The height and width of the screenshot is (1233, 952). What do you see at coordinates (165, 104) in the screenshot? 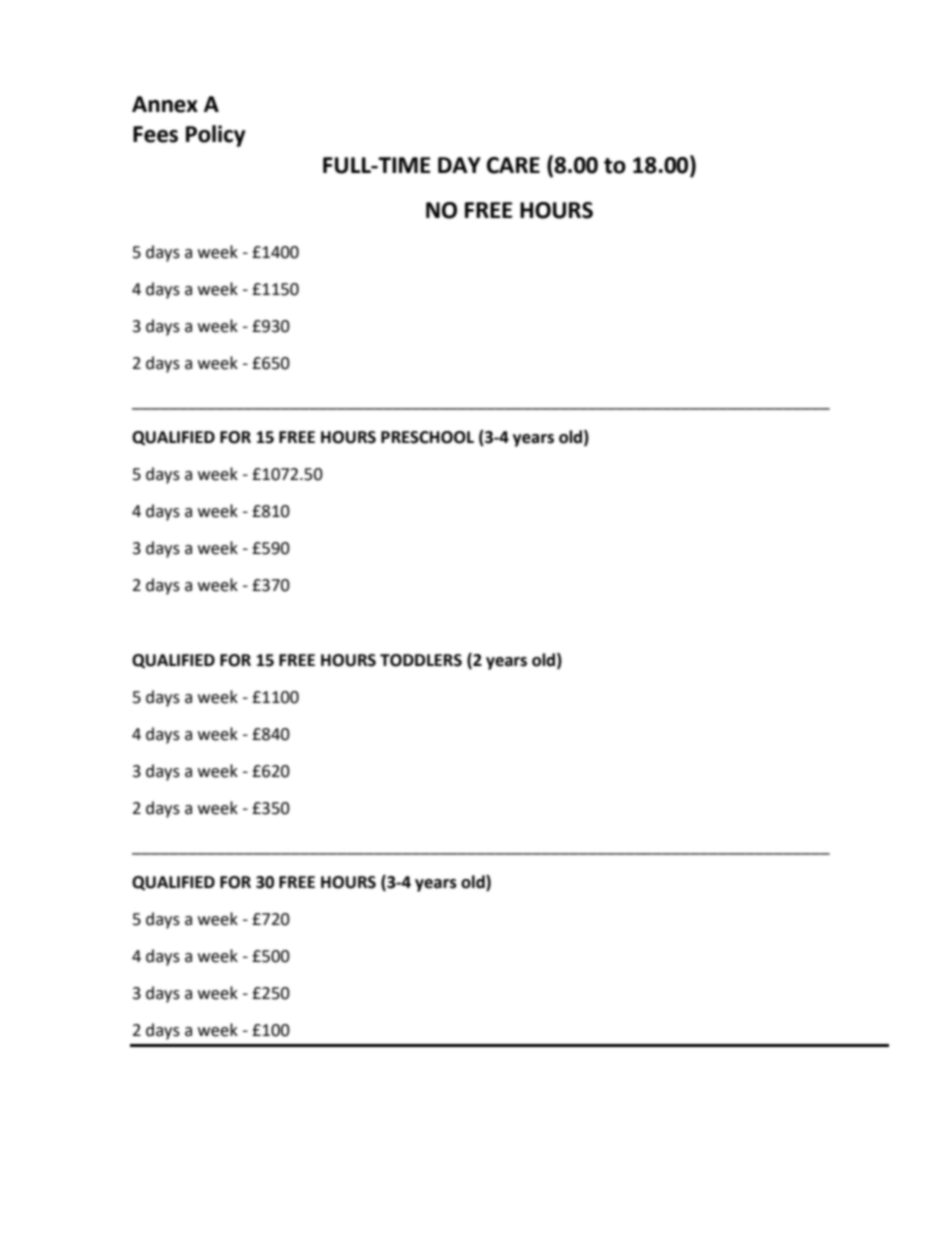
I see `Annex` at bounding box center [165, 104].
